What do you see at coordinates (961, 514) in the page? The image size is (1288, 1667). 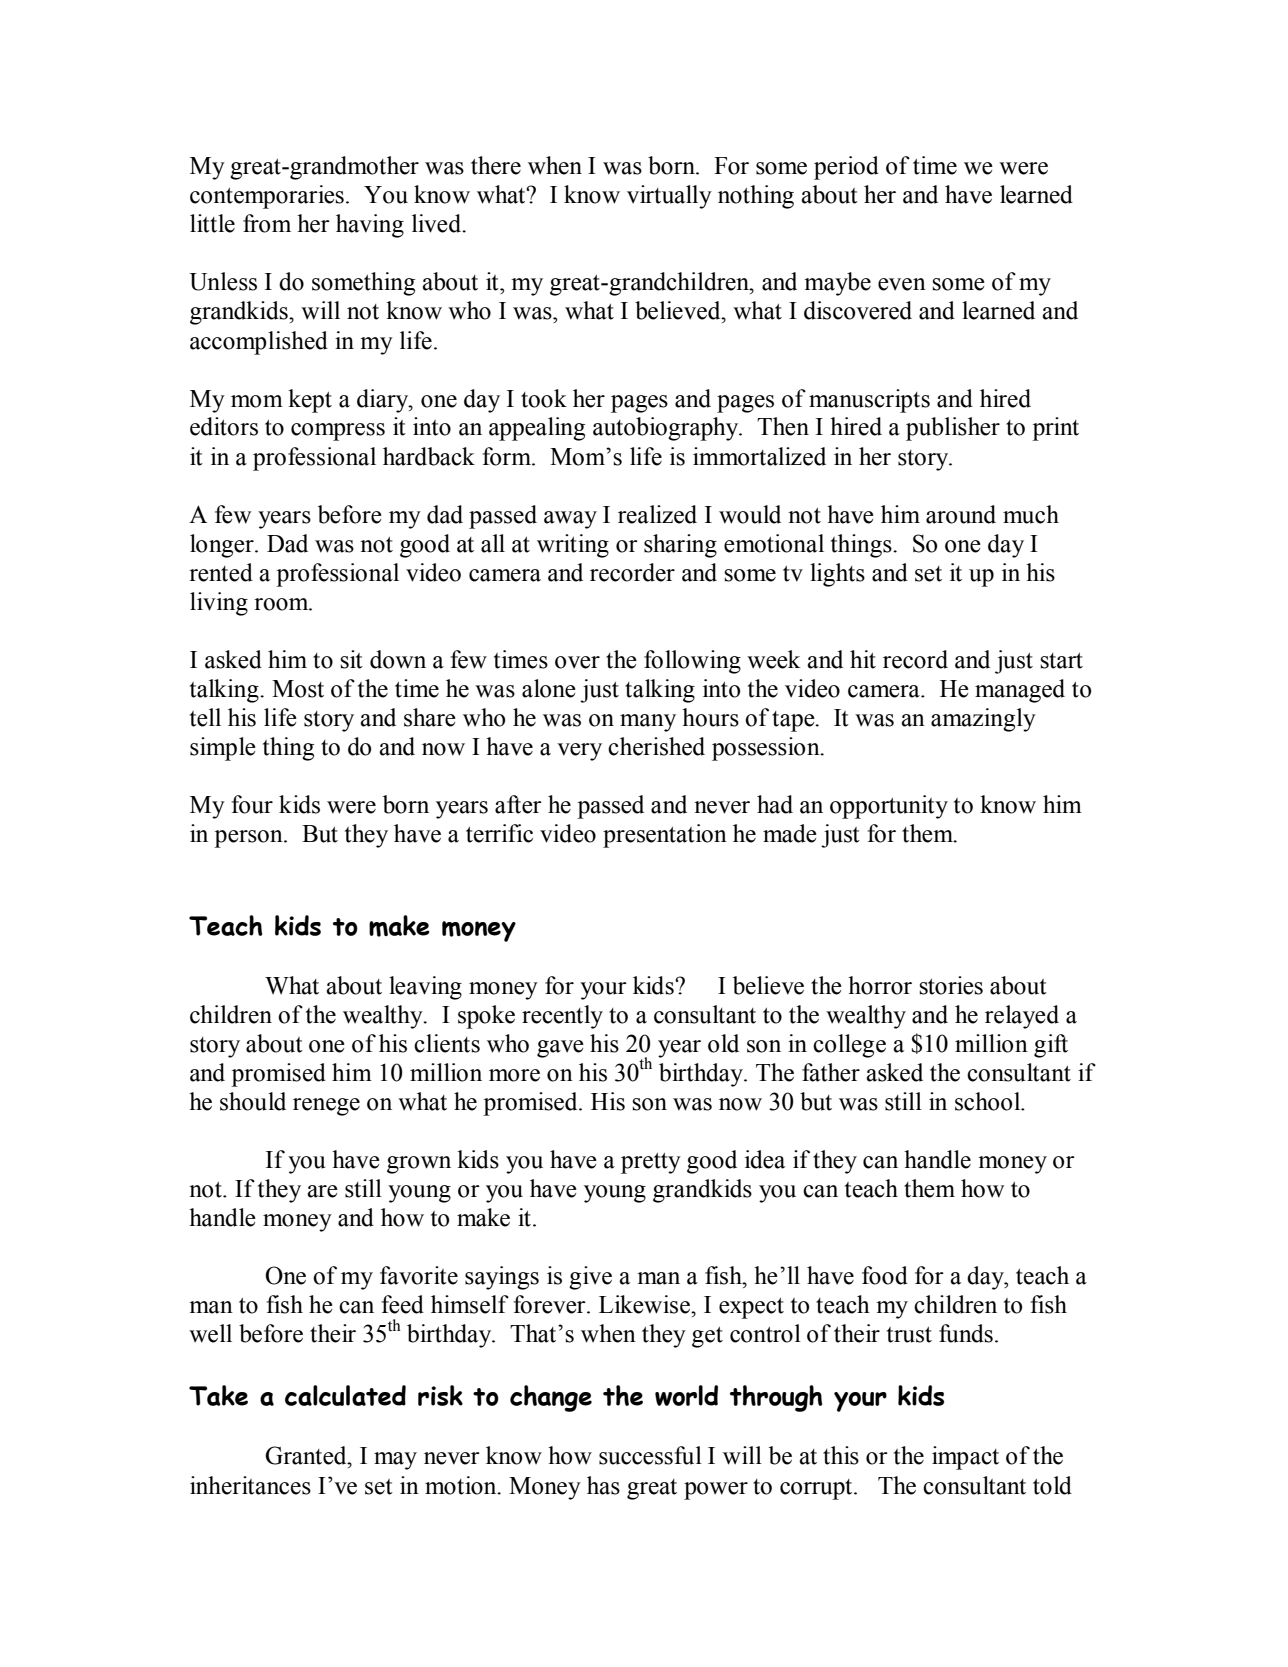 I see `around` at bounding box center [961, 514].
